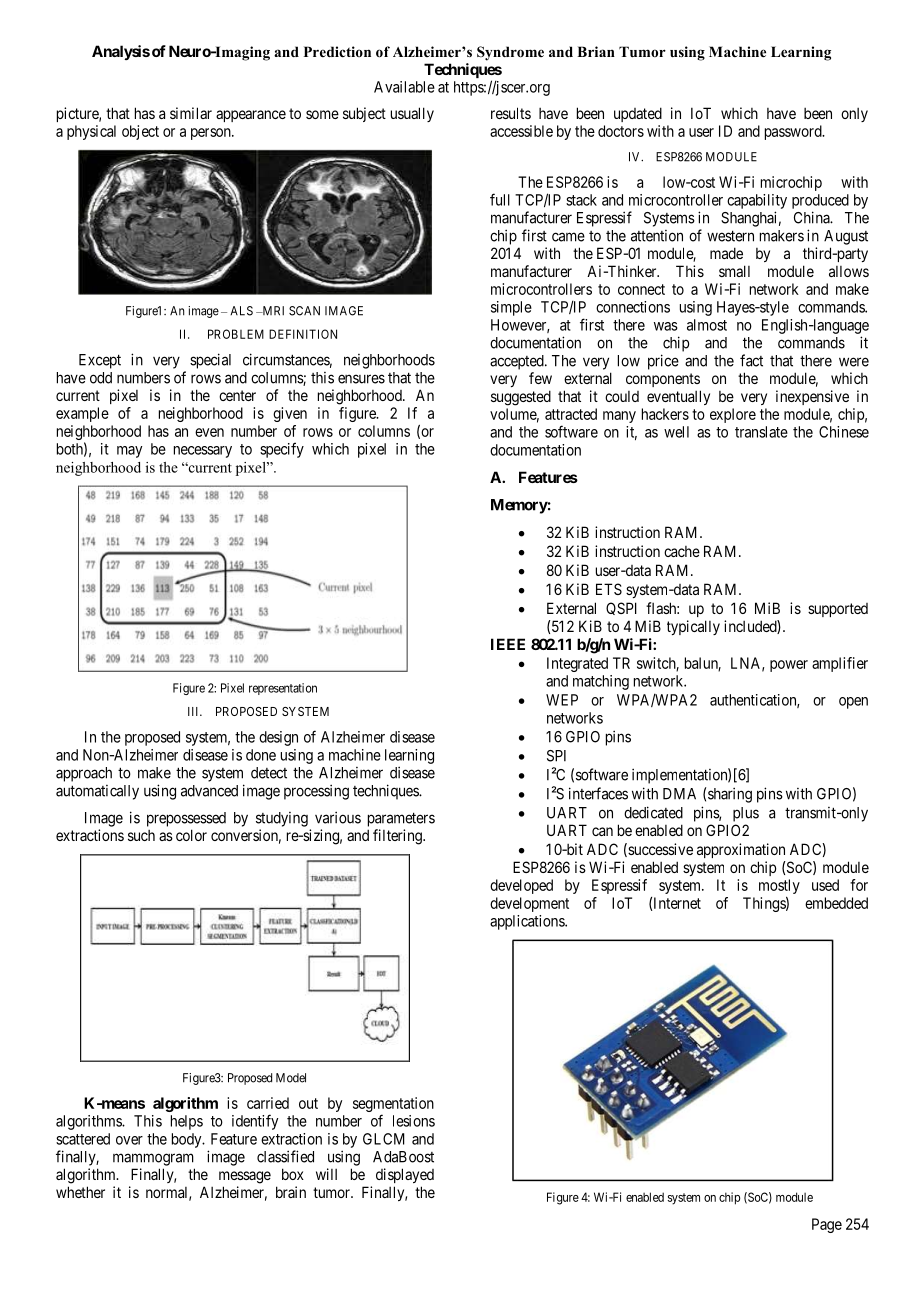  I want to click on mammogram, so click(153, 1159).
